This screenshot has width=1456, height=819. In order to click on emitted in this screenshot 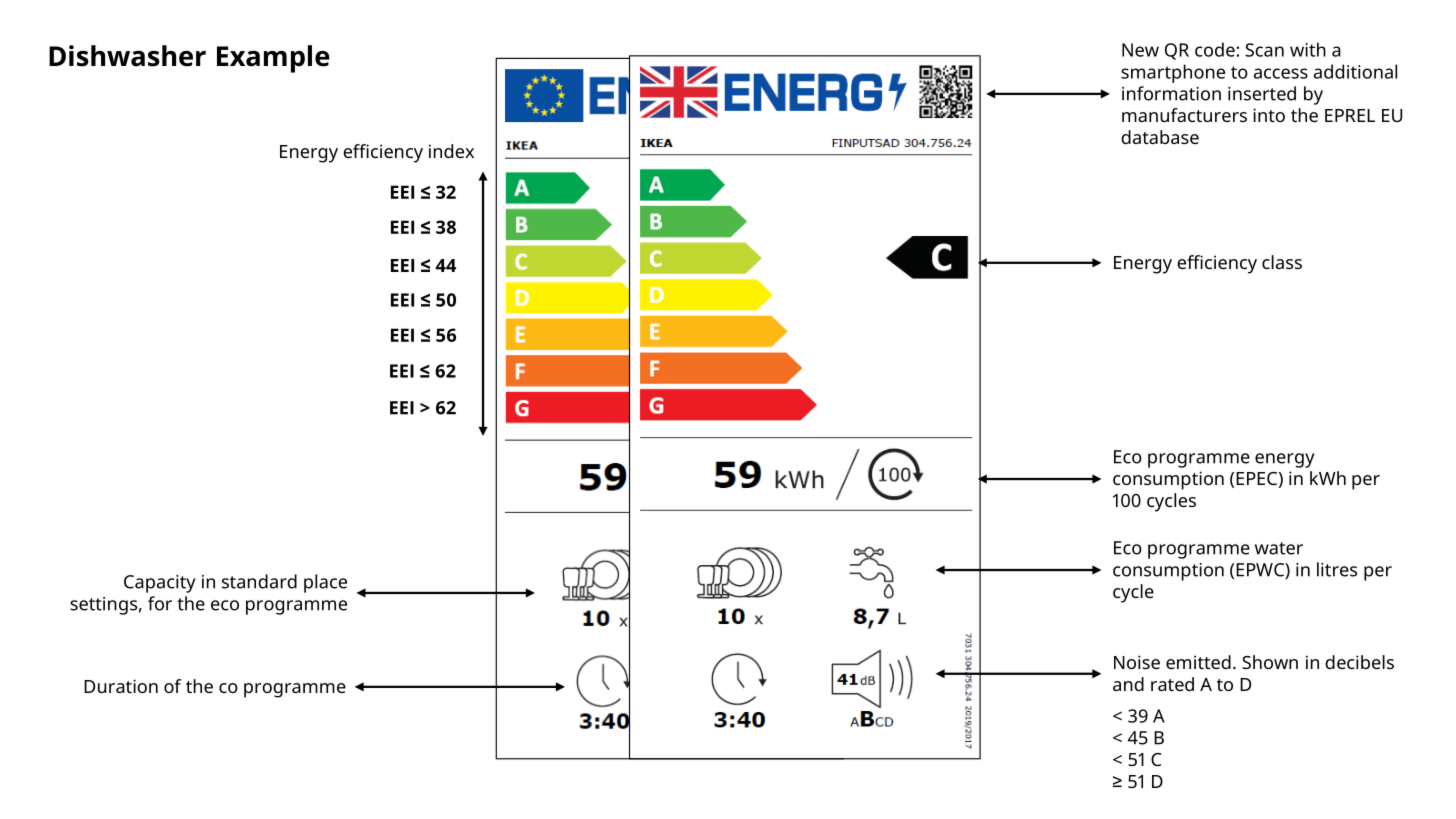, I will do `click(1198, 662)`.
